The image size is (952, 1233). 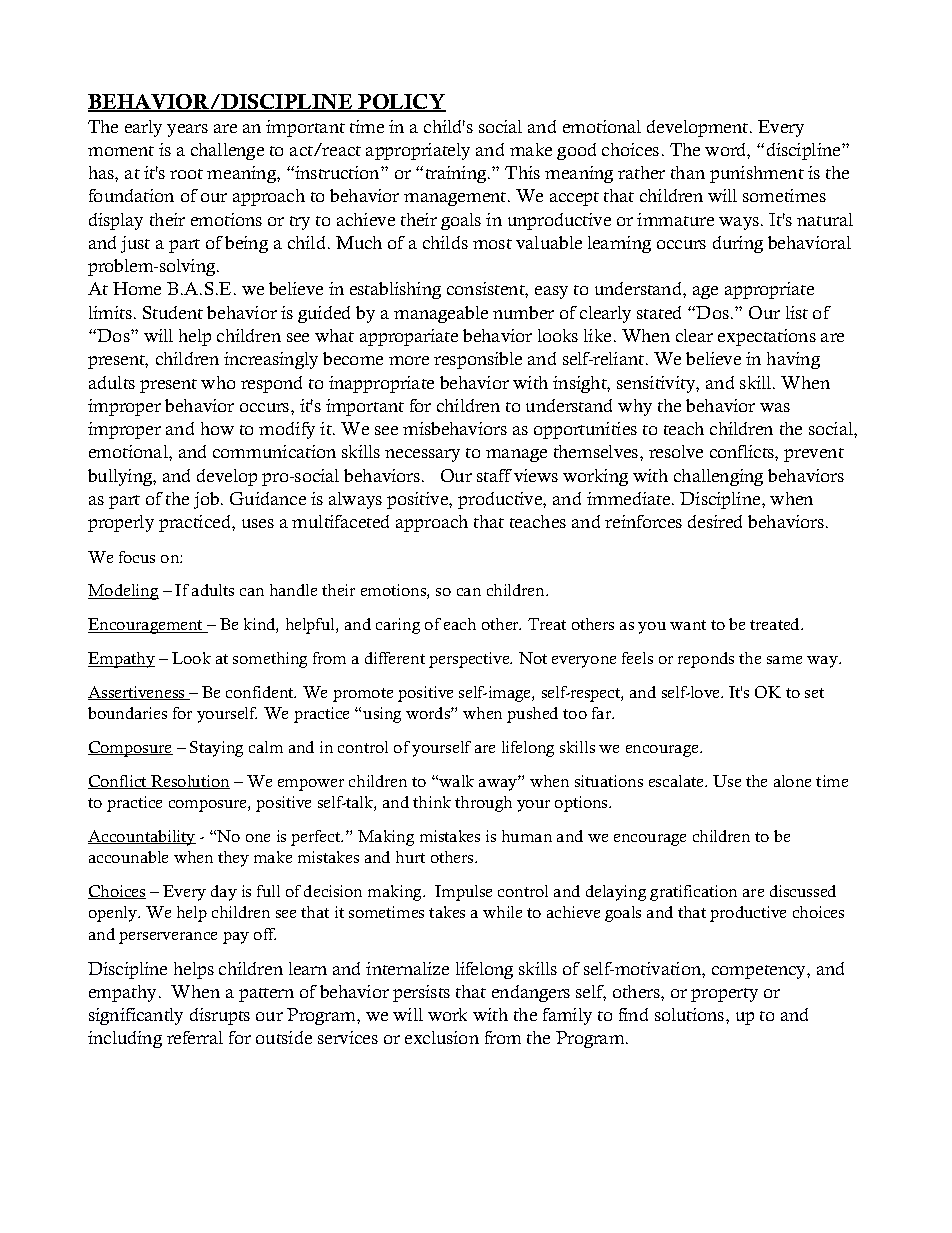 I want to click on punishment, so click(x=757, y=174).
